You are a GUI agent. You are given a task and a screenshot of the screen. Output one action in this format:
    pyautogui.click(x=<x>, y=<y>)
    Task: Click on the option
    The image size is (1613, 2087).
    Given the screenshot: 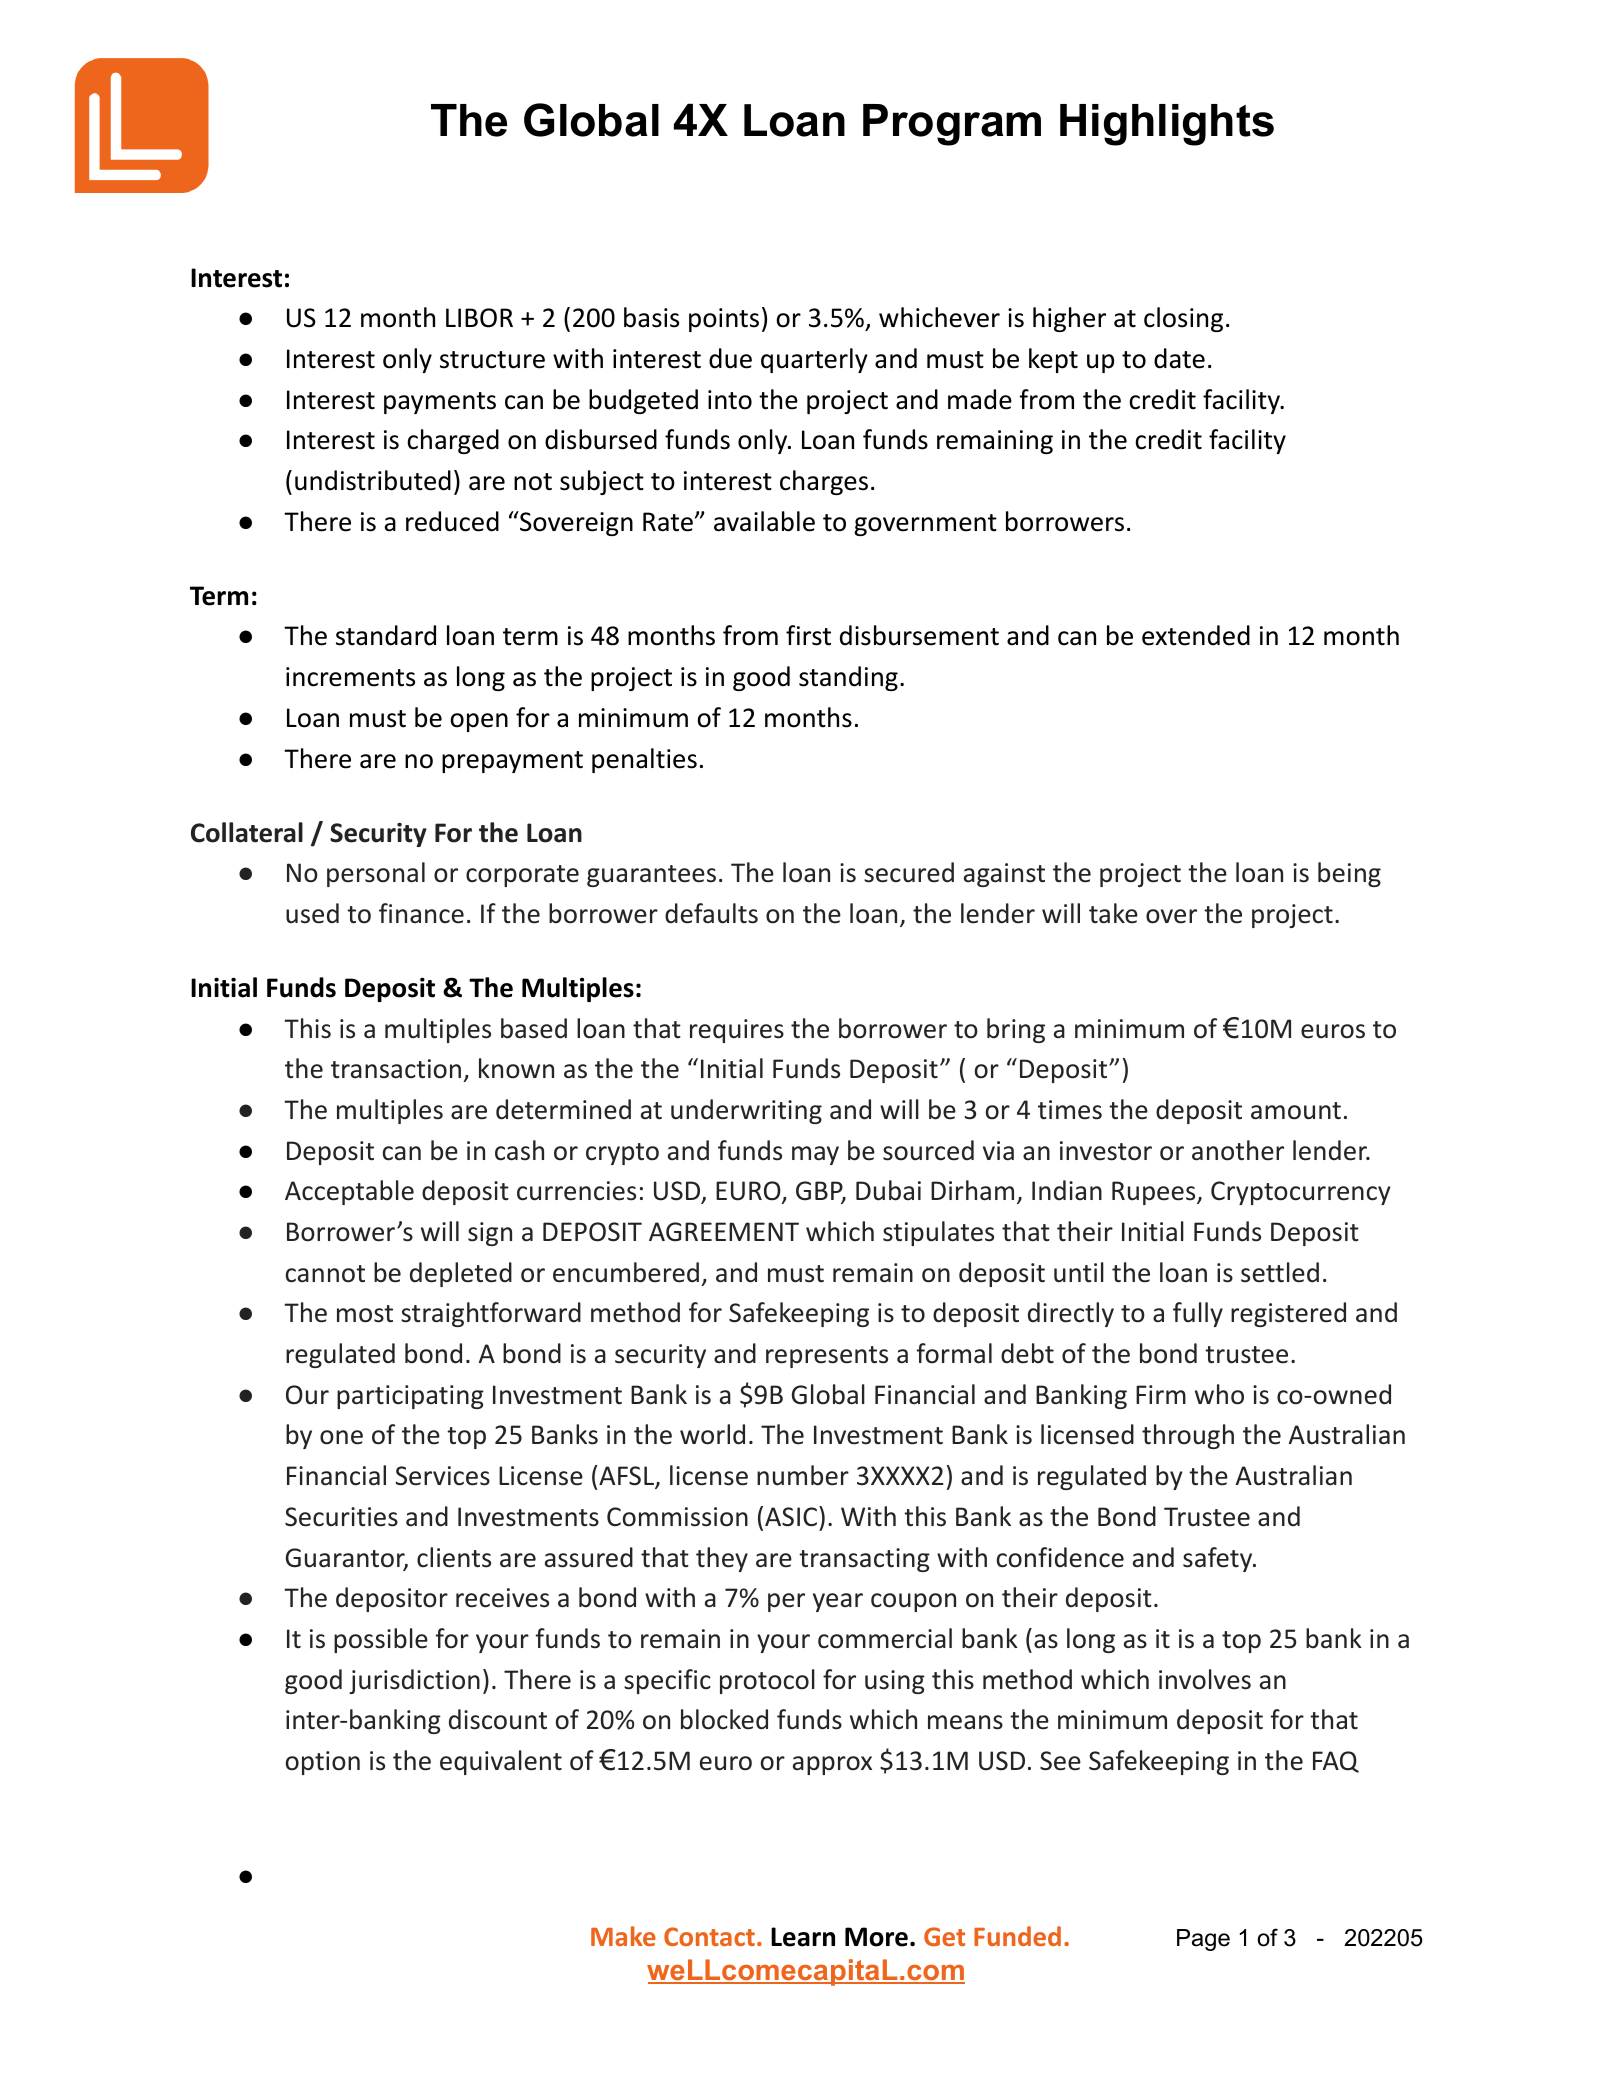 What is the action you would take?
    pyautogui.click(x=323, y=1763)
